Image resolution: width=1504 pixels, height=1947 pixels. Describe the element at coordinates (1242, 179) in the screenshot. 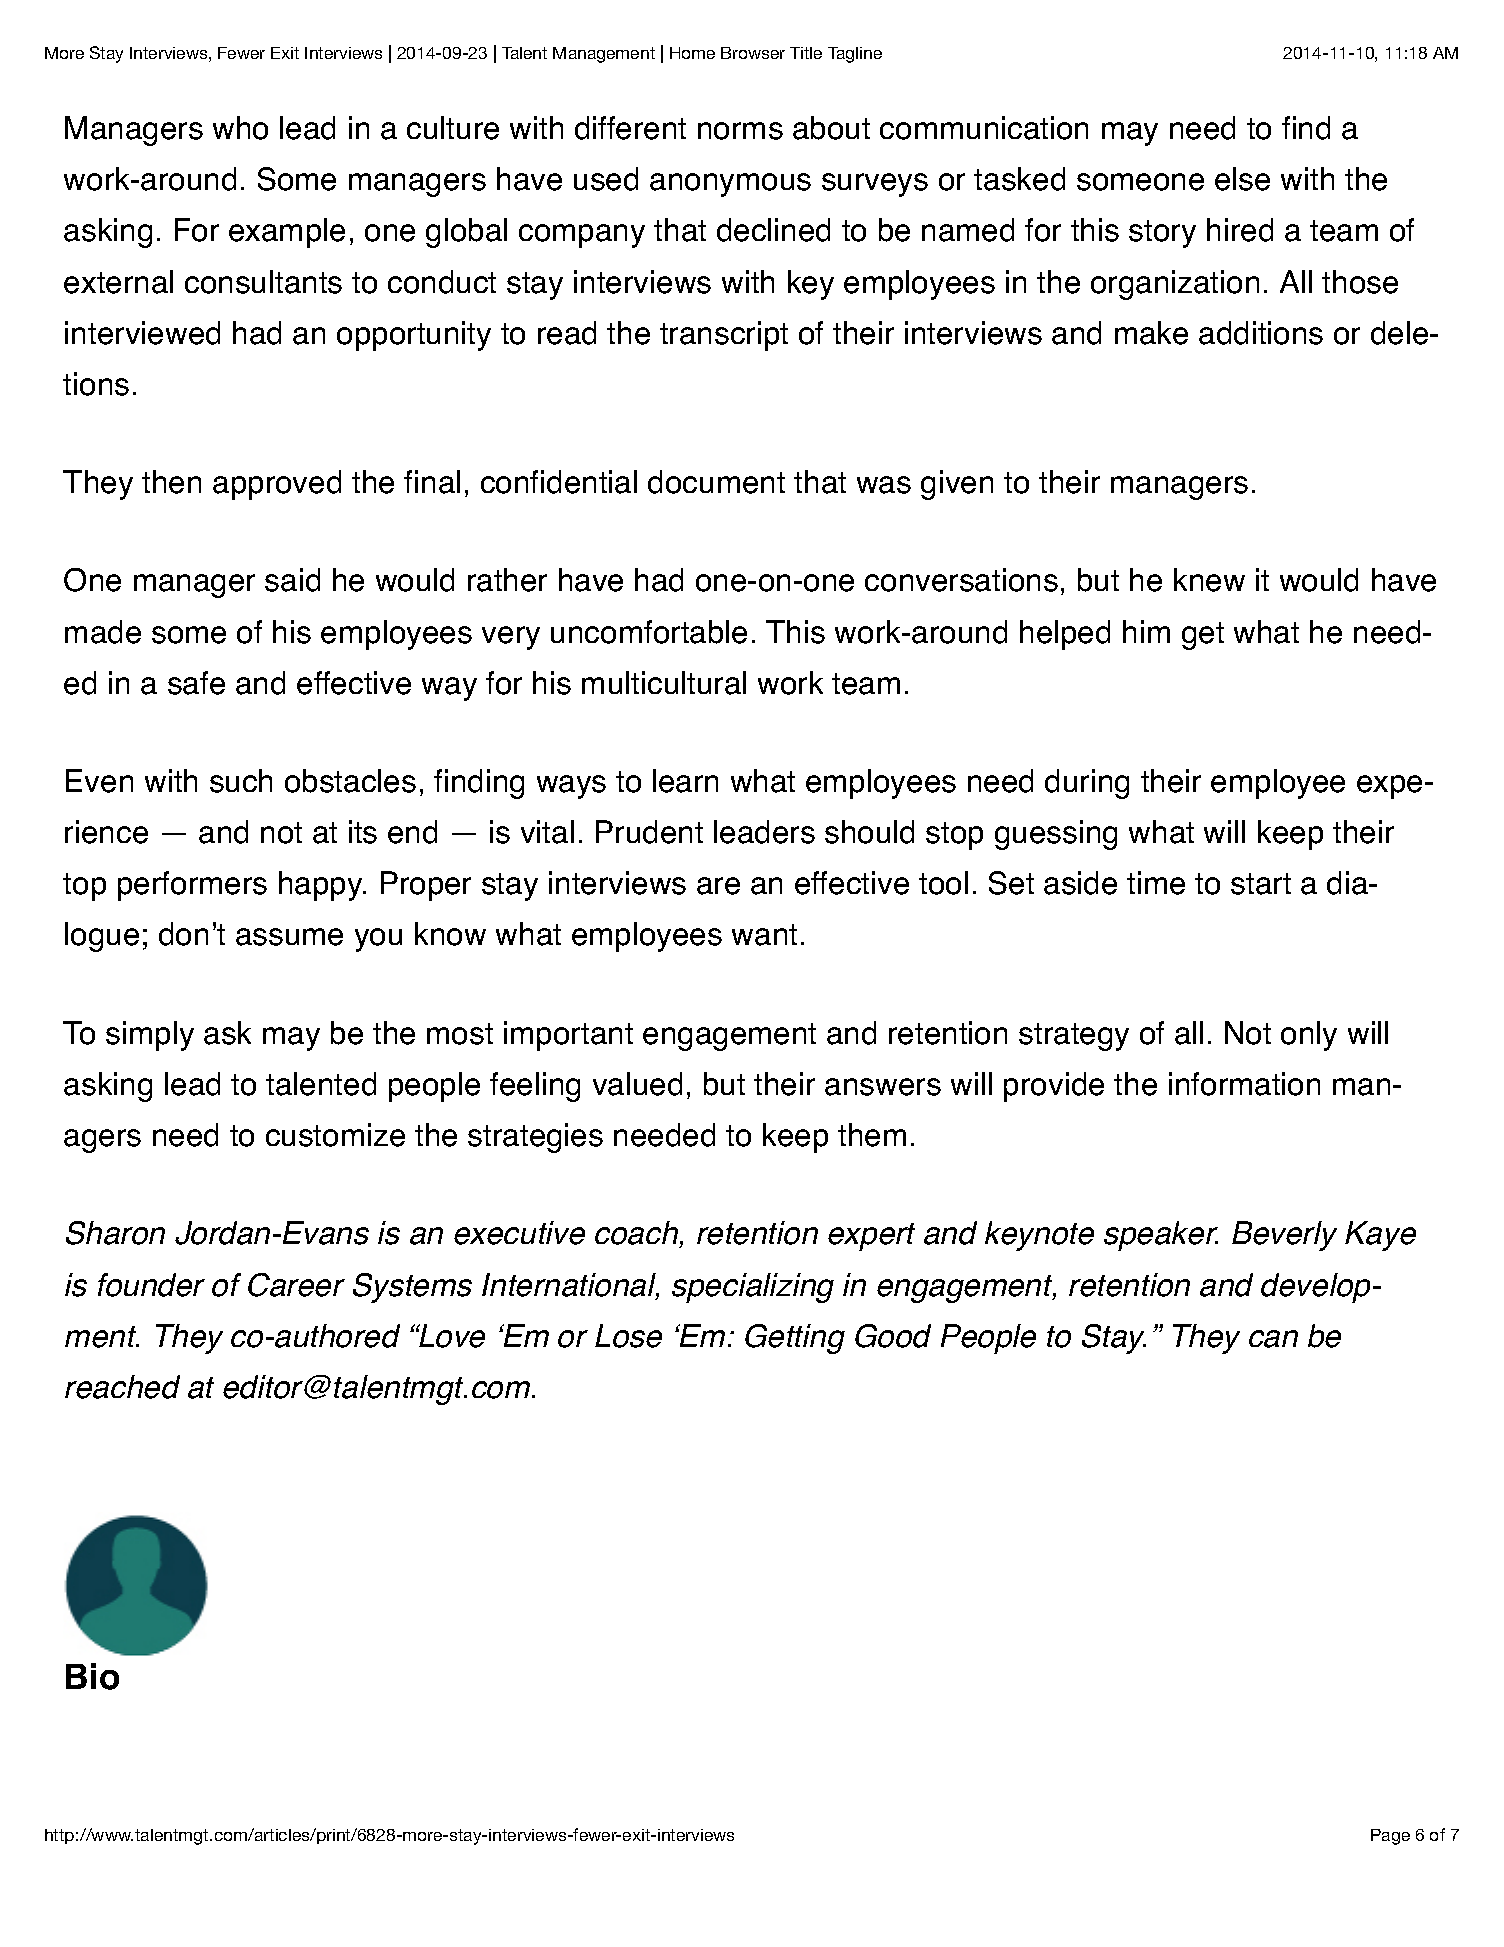

I see `else` at that location.
